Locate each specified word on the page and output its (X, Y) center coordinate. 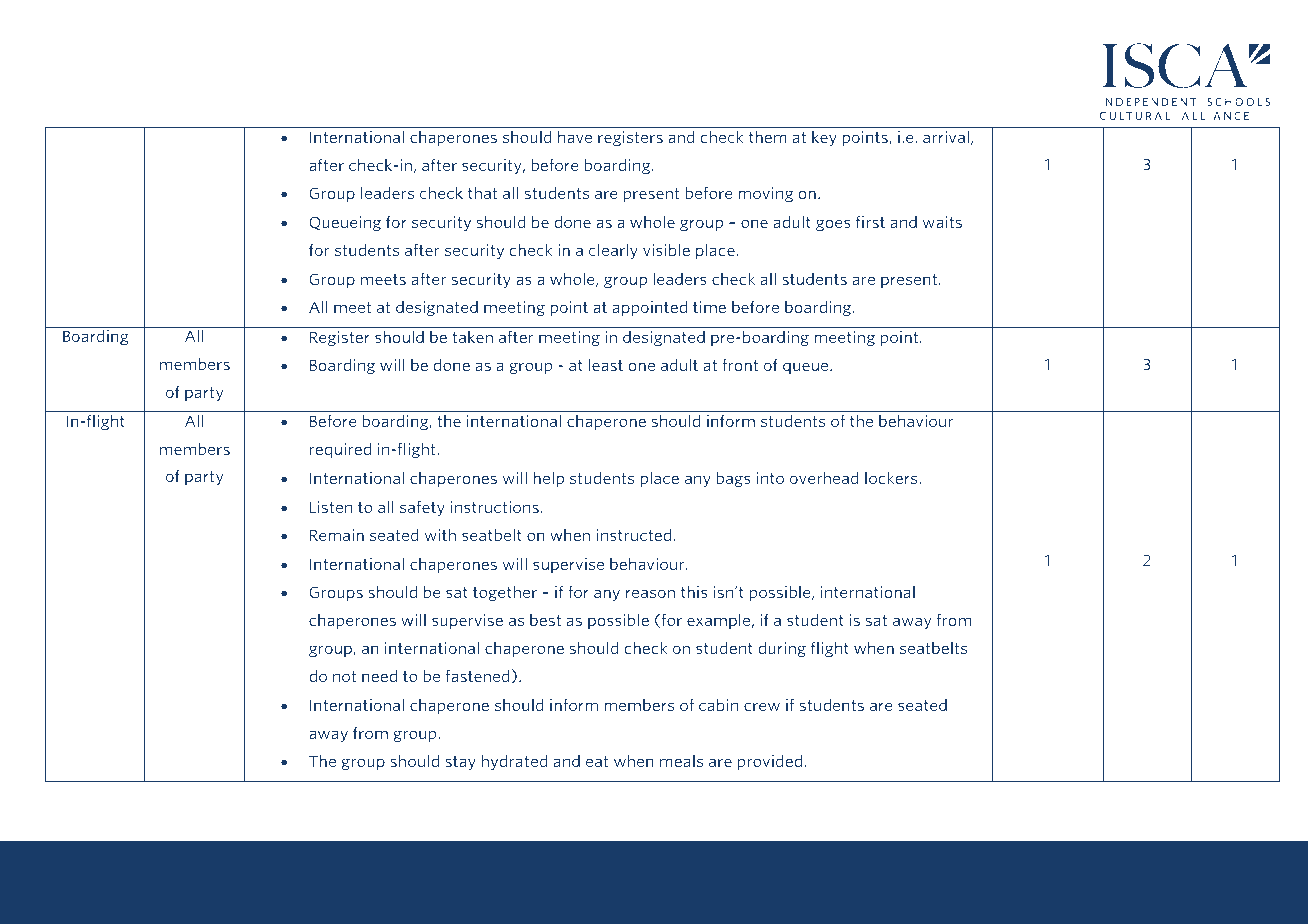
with (440, 534)
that (482, 192)
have (575, 136)
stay (460, 763)
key (824, 138)
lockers (892, 477)
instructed (634, 534)
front (740, 364)
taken (472, 336)
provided (770, 762)
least (606, 364)
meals (681, 760)
